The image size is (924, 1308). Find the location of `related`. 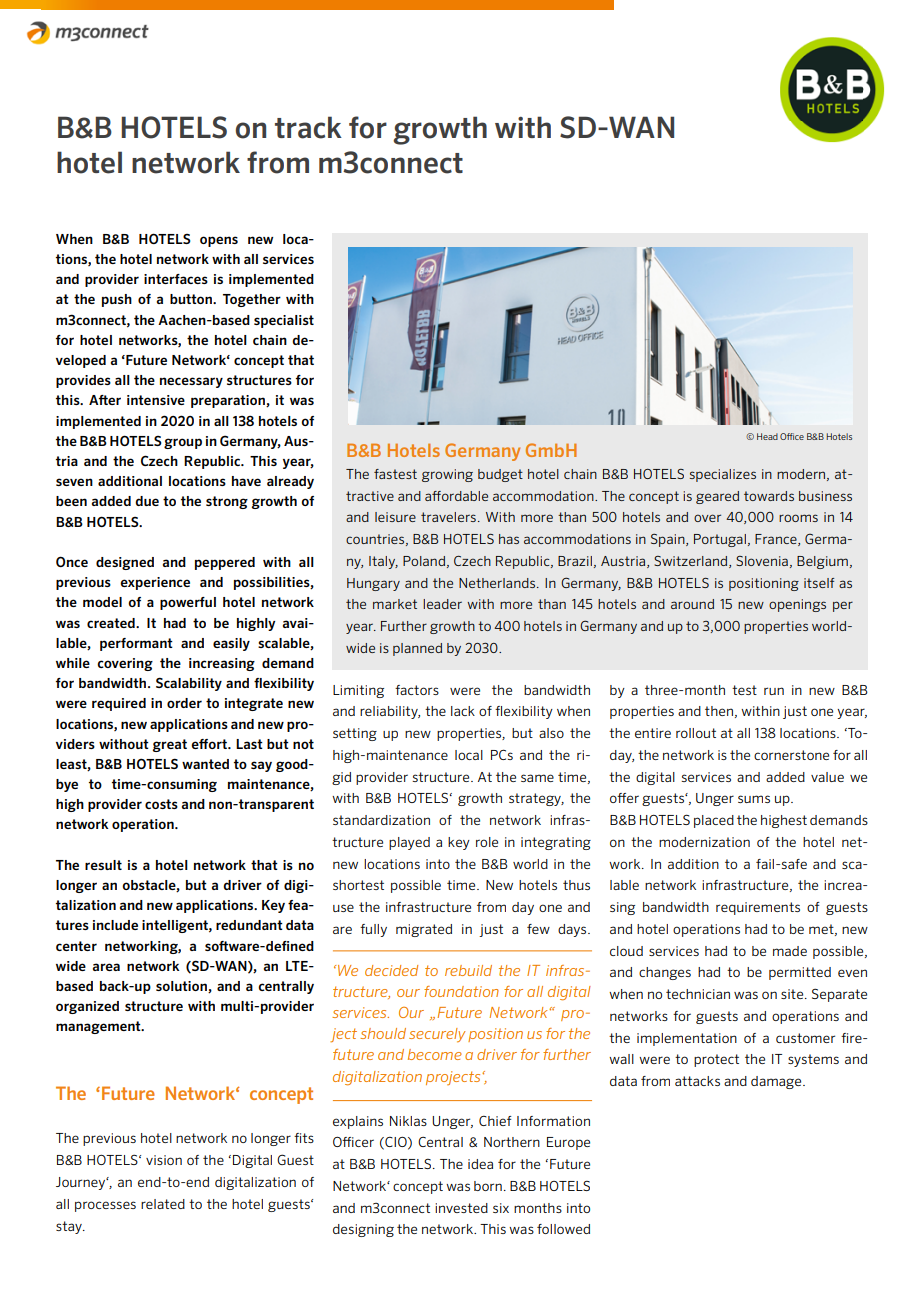

related is located at coordinates (163, 1204).
